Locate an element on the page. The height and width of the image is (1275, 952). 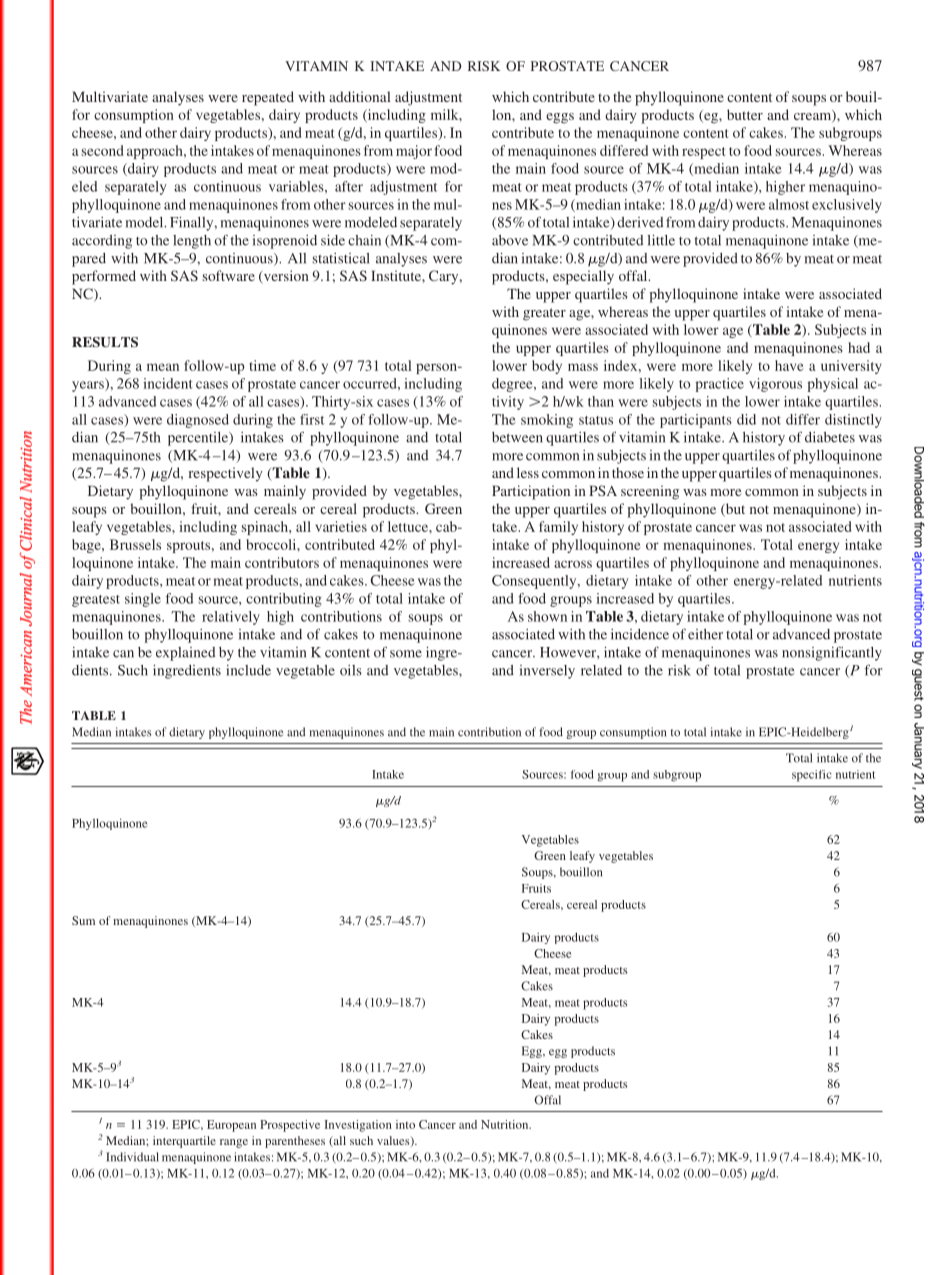
second is located at coordinates (102, 150).
